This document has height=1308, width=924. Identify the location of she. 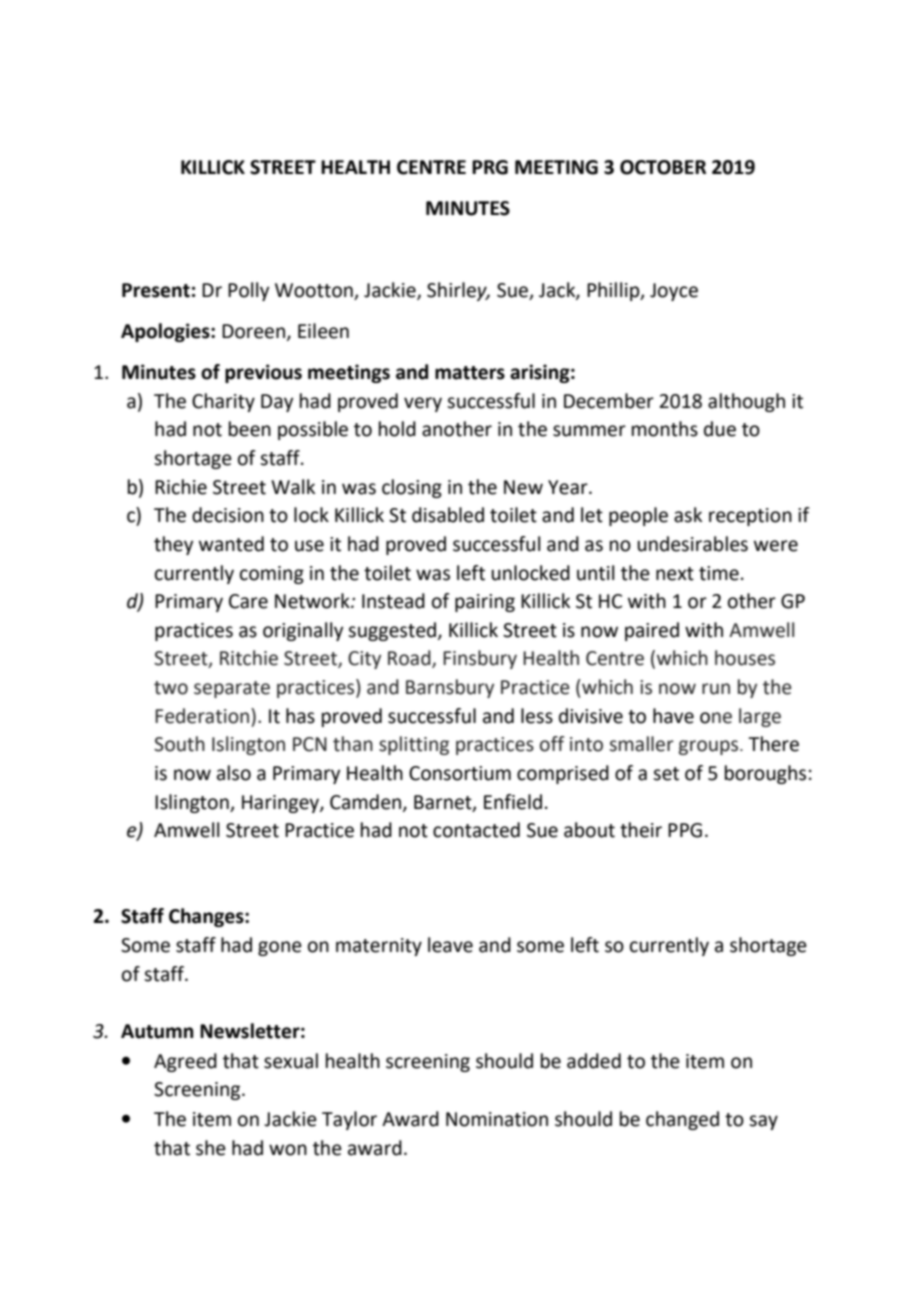
(211, 1148).
